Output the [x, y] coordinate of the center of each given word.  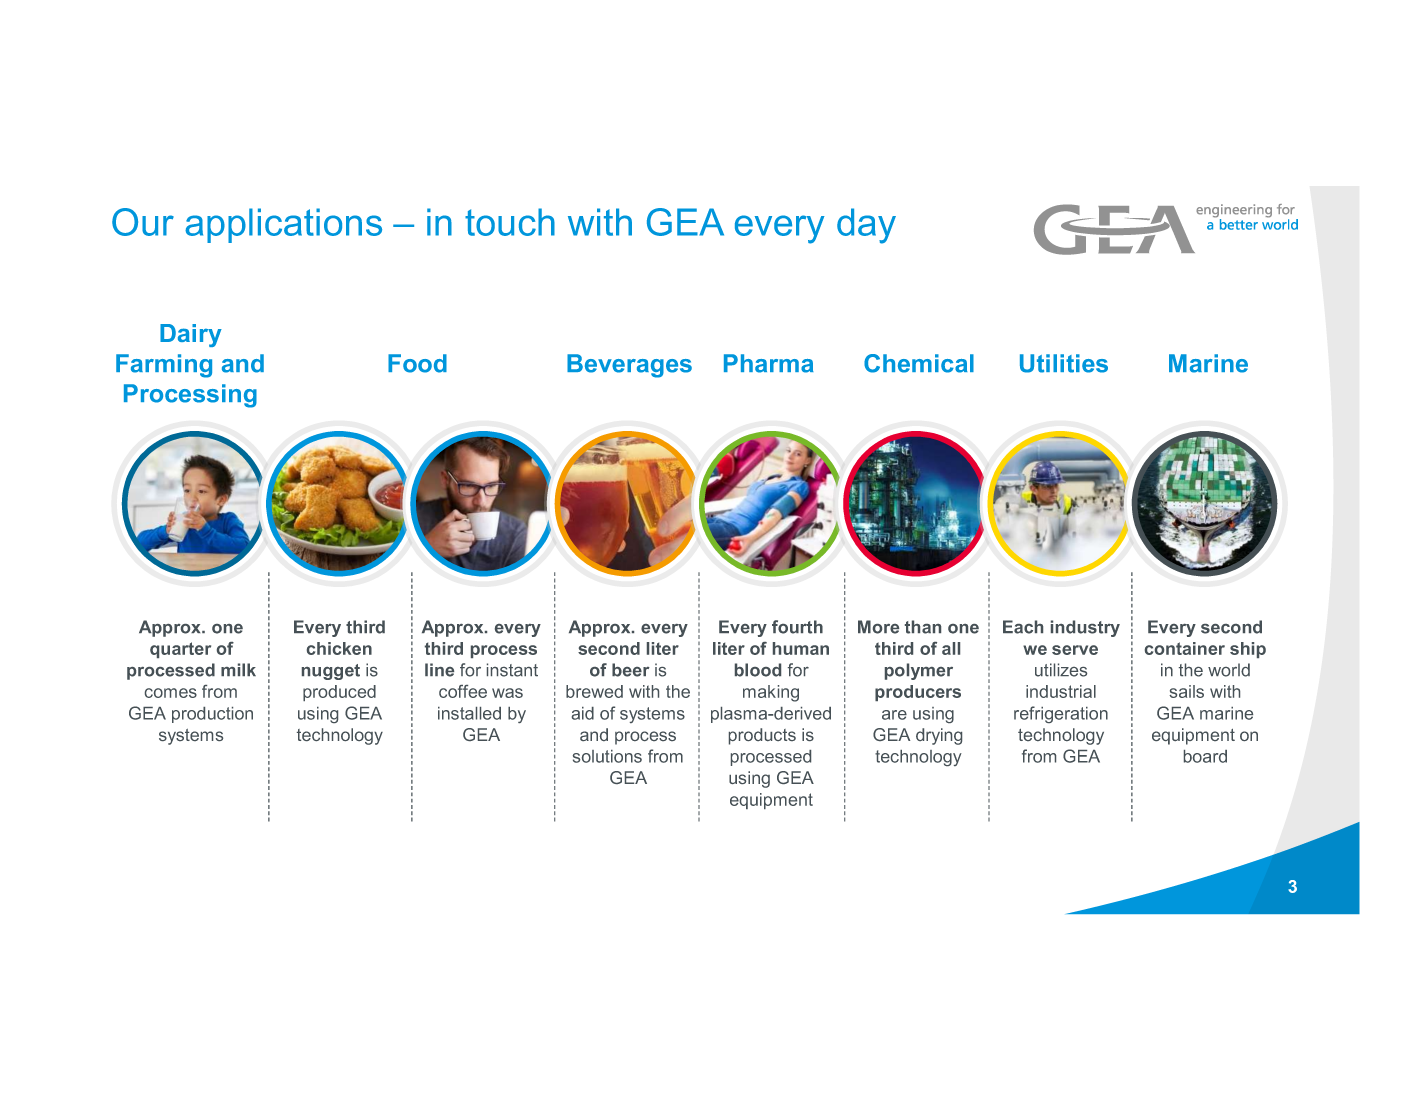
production [212, 715]
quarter [180, 650]
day [866, 226]
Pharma [769, 363]
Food [417, 363]
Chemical [919, 363]
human [801, 648]
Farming [164, 366]
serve [1075, 650]
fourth [797, 627]
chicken [339, 648]
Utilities [1064, 363]
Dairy [191, 335]
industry [1085, 628]
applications [283, 225]
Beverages [629, 366]
